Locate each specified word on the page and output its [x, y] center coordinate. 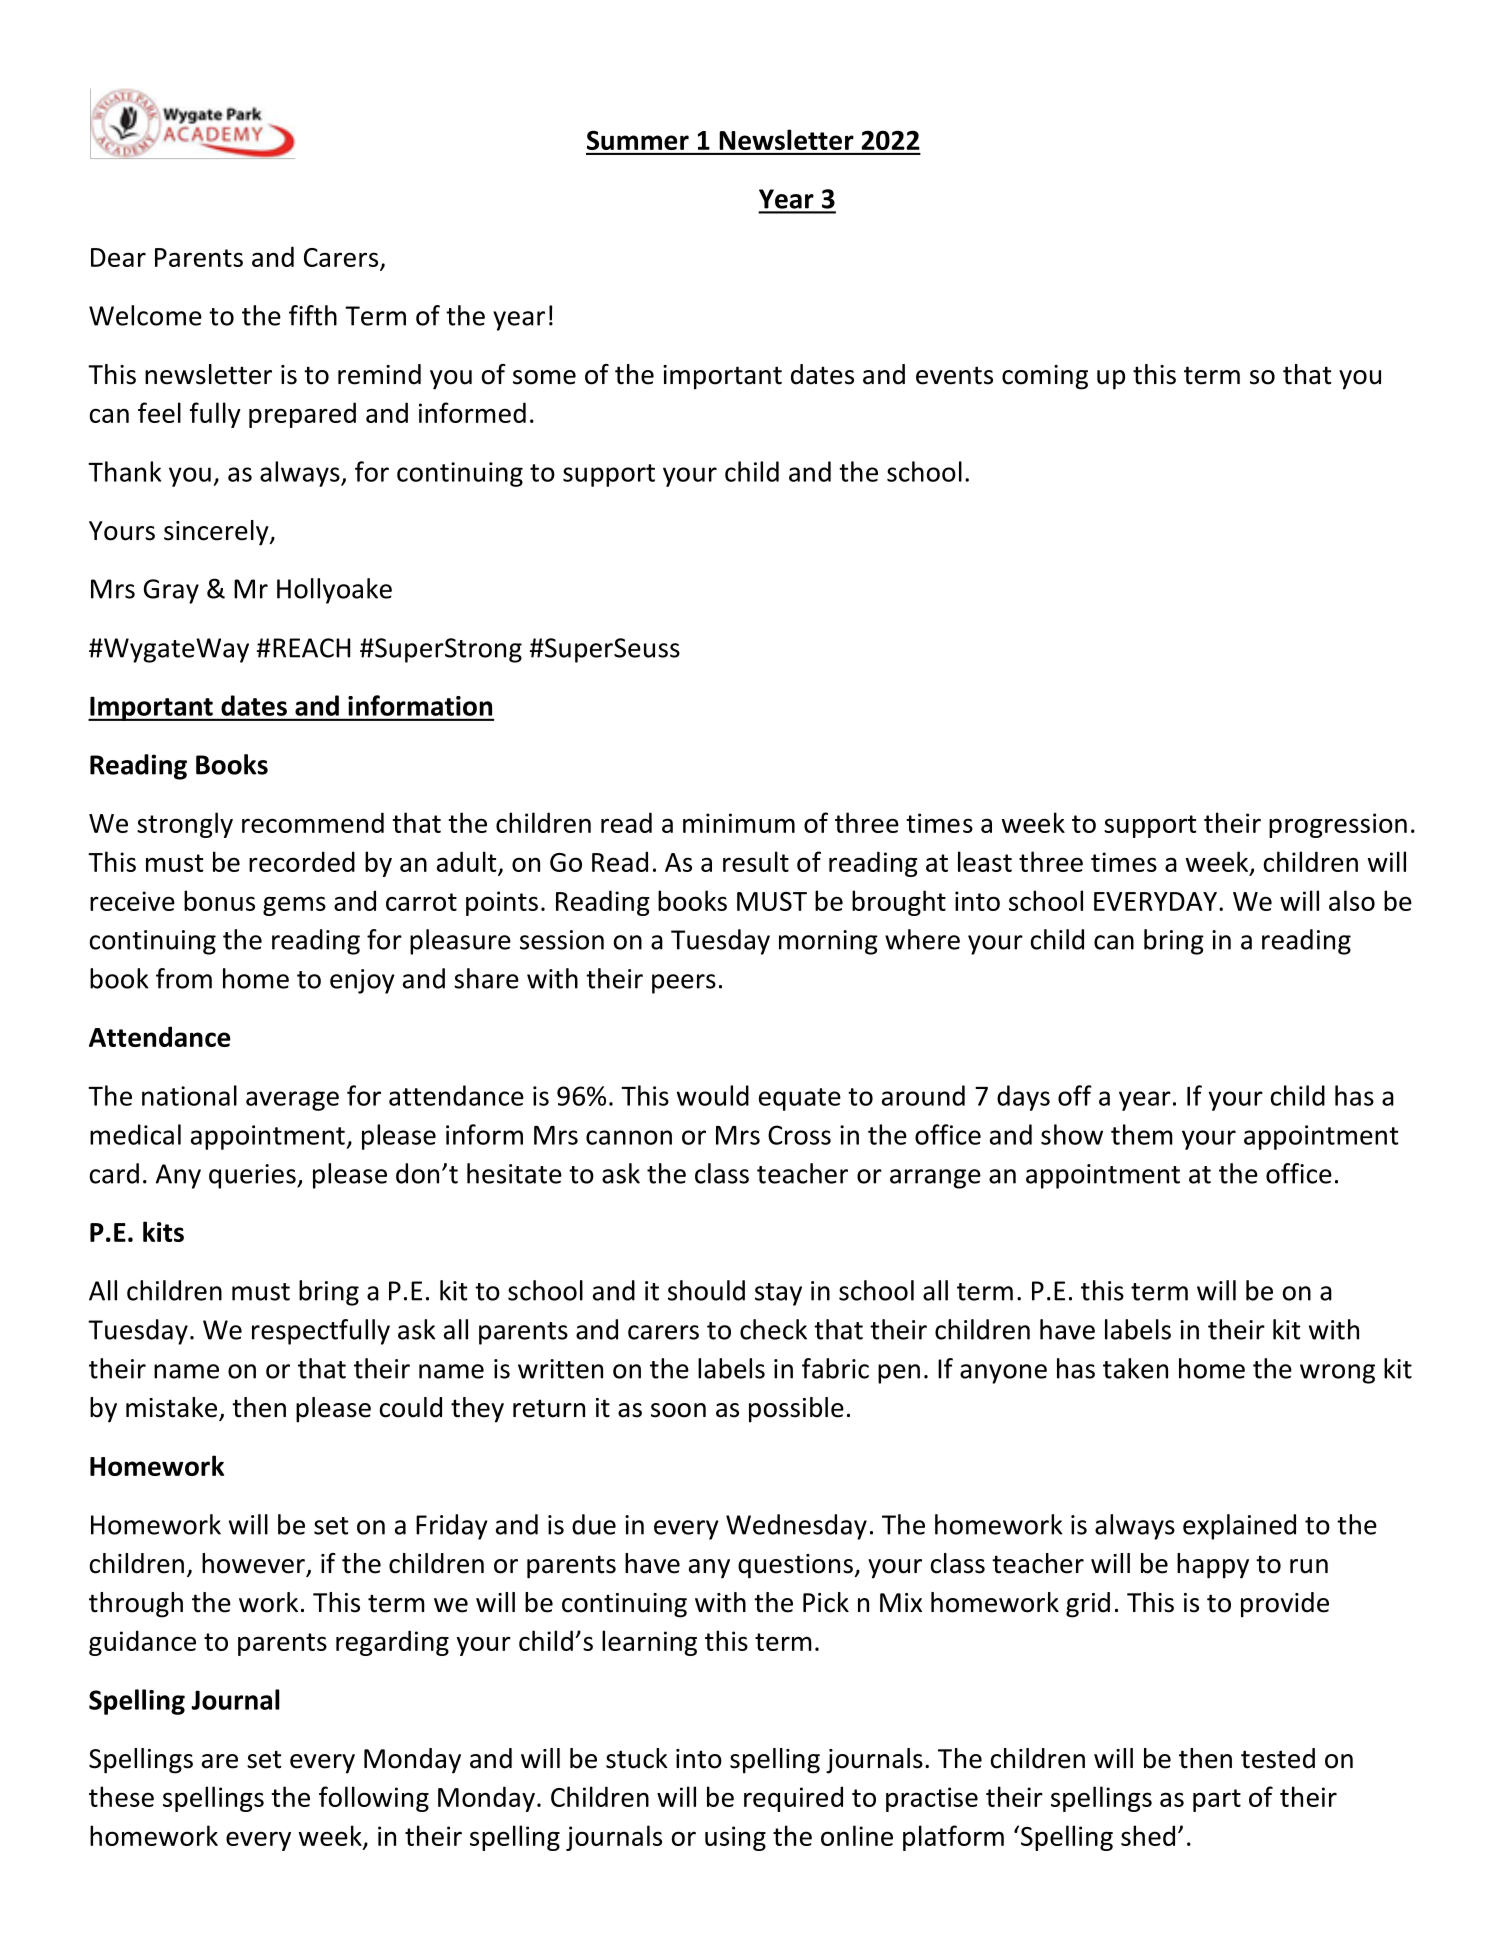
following [374, 1799]
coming [1045, 377]
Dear [118, 257]
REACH [311, 648]
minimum [739, 823]
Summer [638, 140]
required [793, 1799]
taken [1135, 1368]
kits [163, 1231]
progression [1338, 825]
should [706, 1290]
